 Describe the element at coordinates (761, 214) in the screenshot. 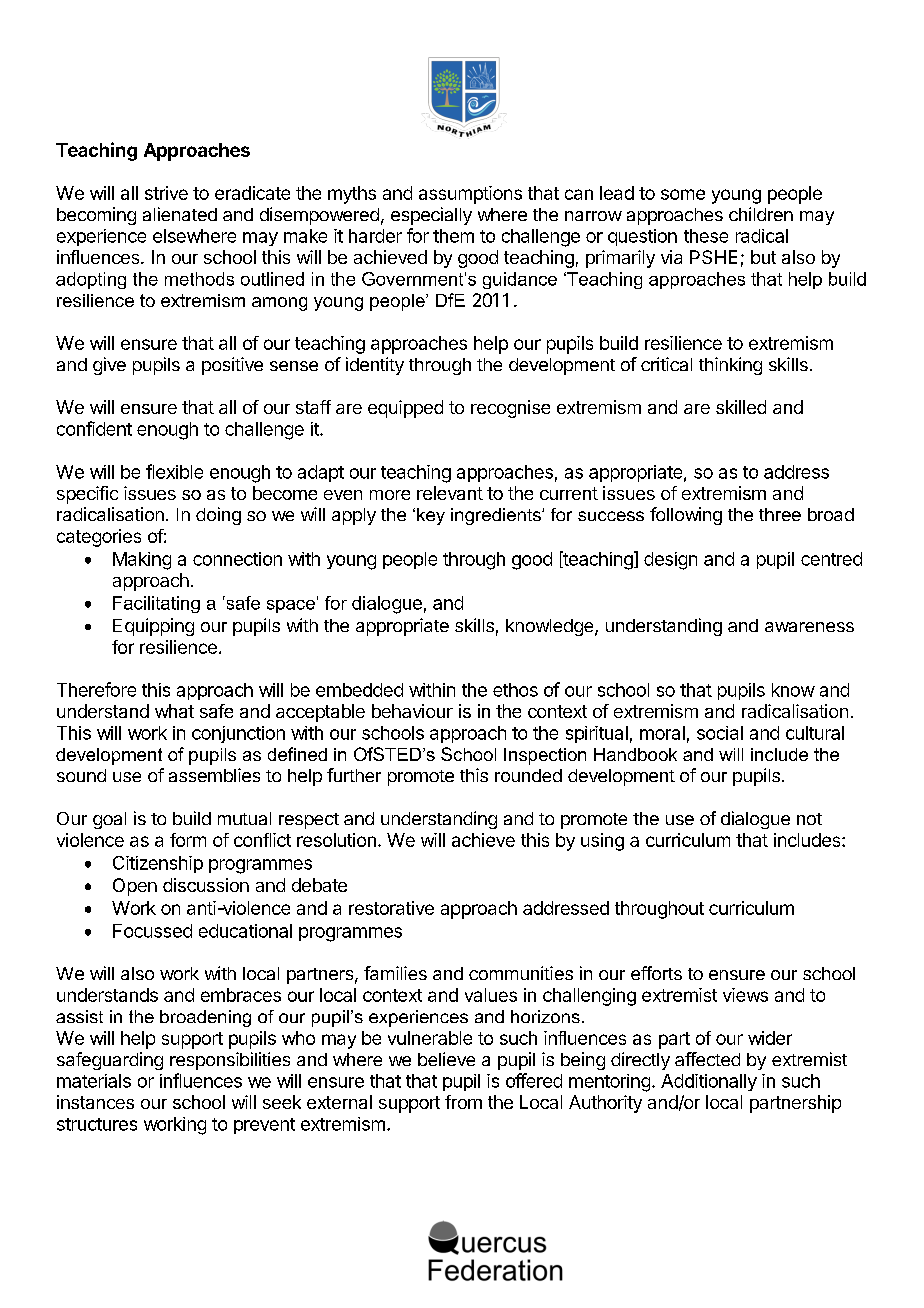

I see `children` at that location.
